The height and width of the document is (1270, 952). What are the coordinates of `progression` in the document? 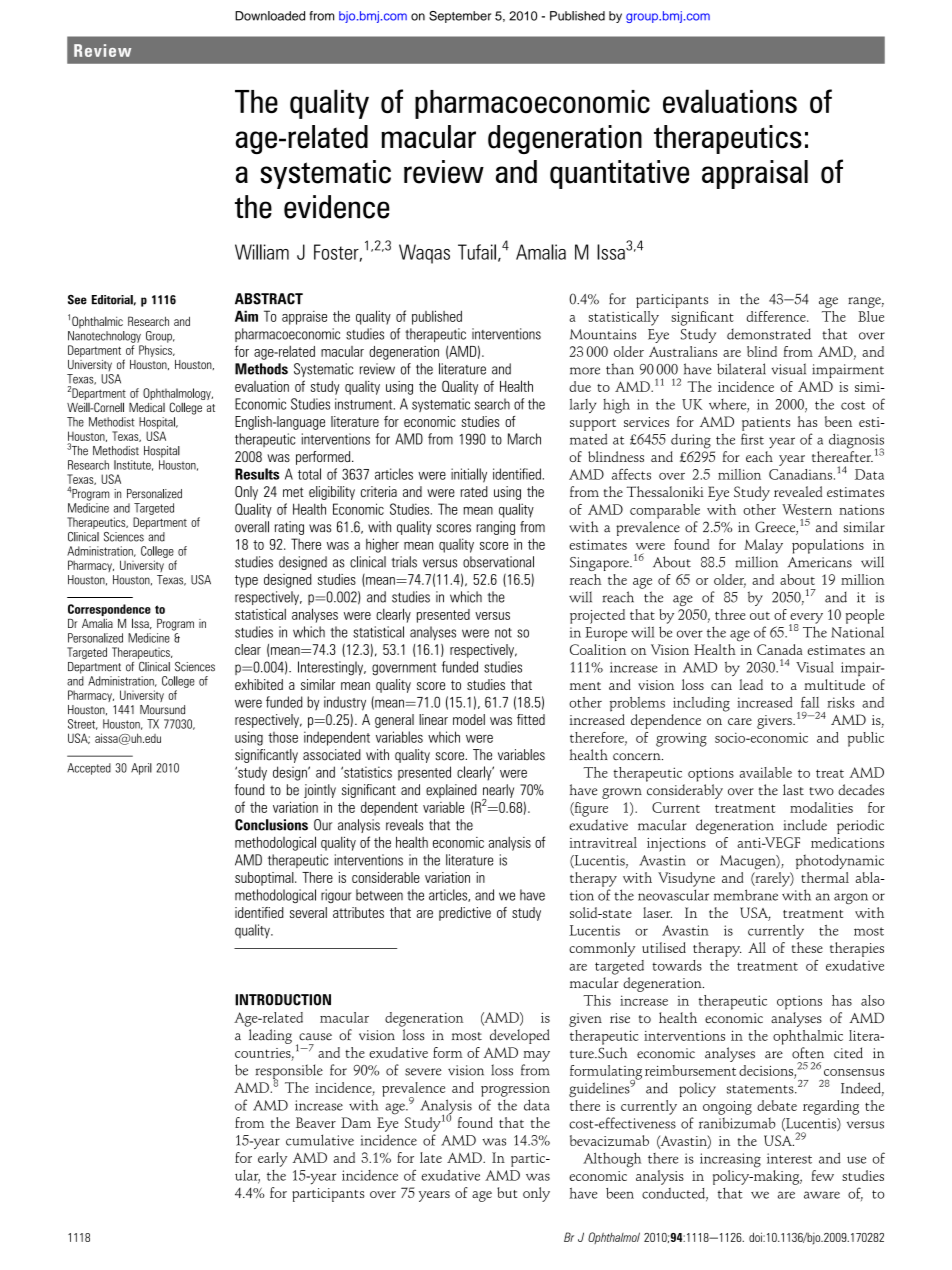 It's located at (515, 1090).
